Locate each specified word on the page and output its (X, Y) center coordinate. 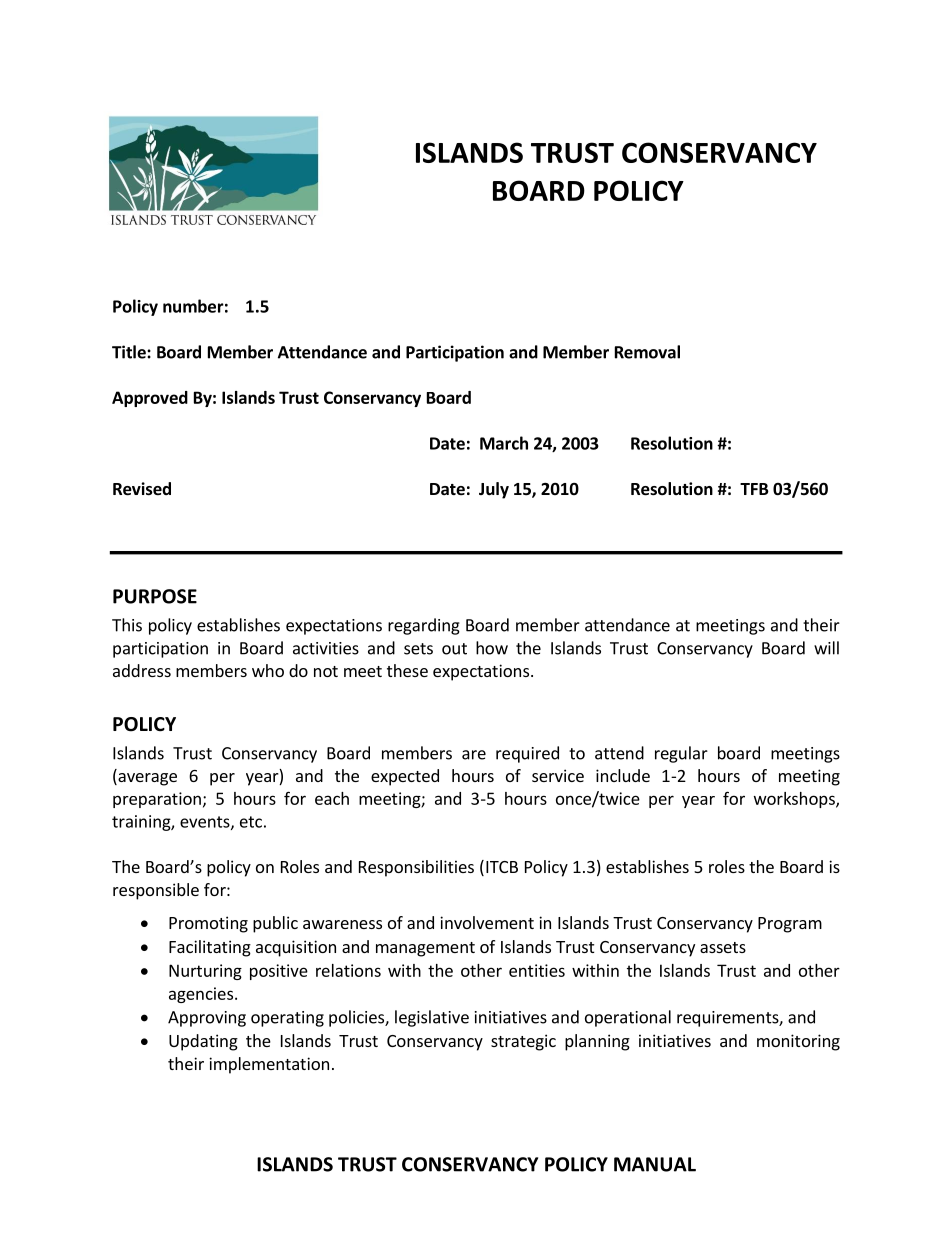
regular (681, 754)
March (504, 443)
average (146, 779)
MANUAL (655, 1164)
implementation (269, 1065)
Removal (647, 352)
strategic (523, 1042)
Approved (150, 399)
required (527, 754)
